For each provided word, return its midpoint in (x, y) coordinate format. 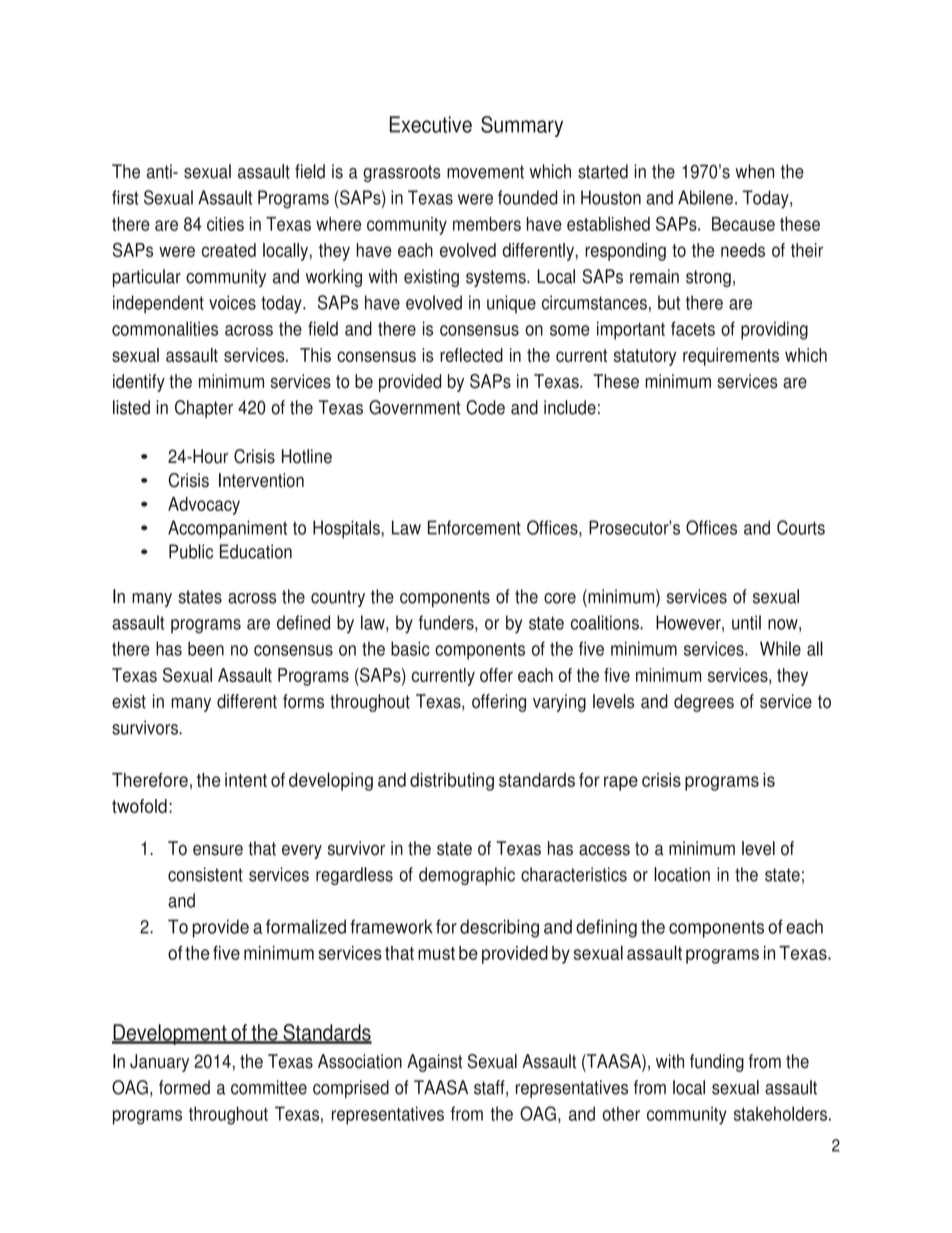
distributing (452, 782)
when (754, 171)
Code (485, 407)
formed (184, 1087)
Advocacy (204, 506)
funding (717, 1063)
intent (246, 780)
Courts (801, 527)
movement (485, 172)
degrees (704, 703)
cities (225, 224)
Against (434, 1063)
